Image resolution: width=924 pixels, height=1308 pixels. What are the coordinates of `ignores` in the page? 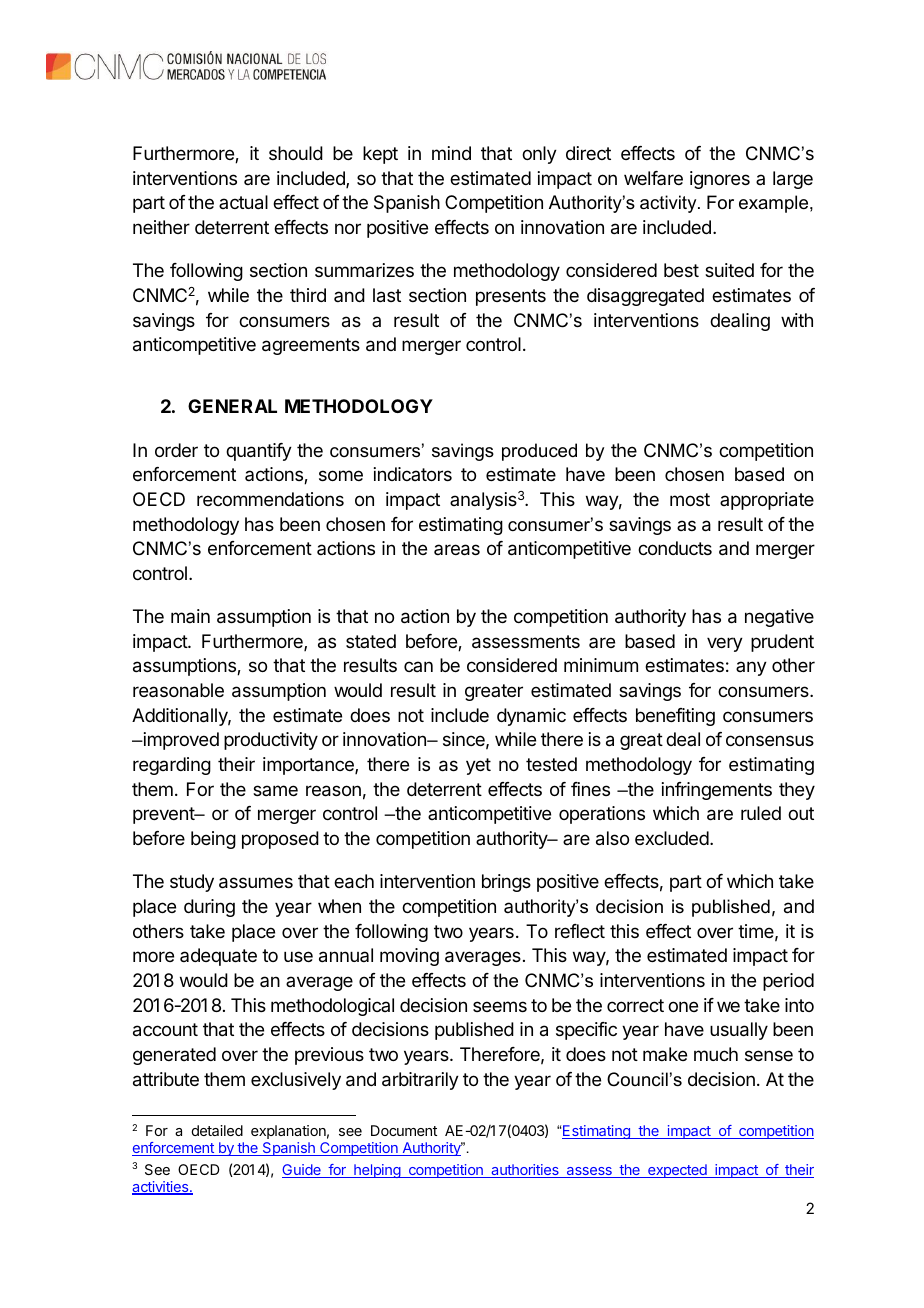 It's located at (720, 180).
